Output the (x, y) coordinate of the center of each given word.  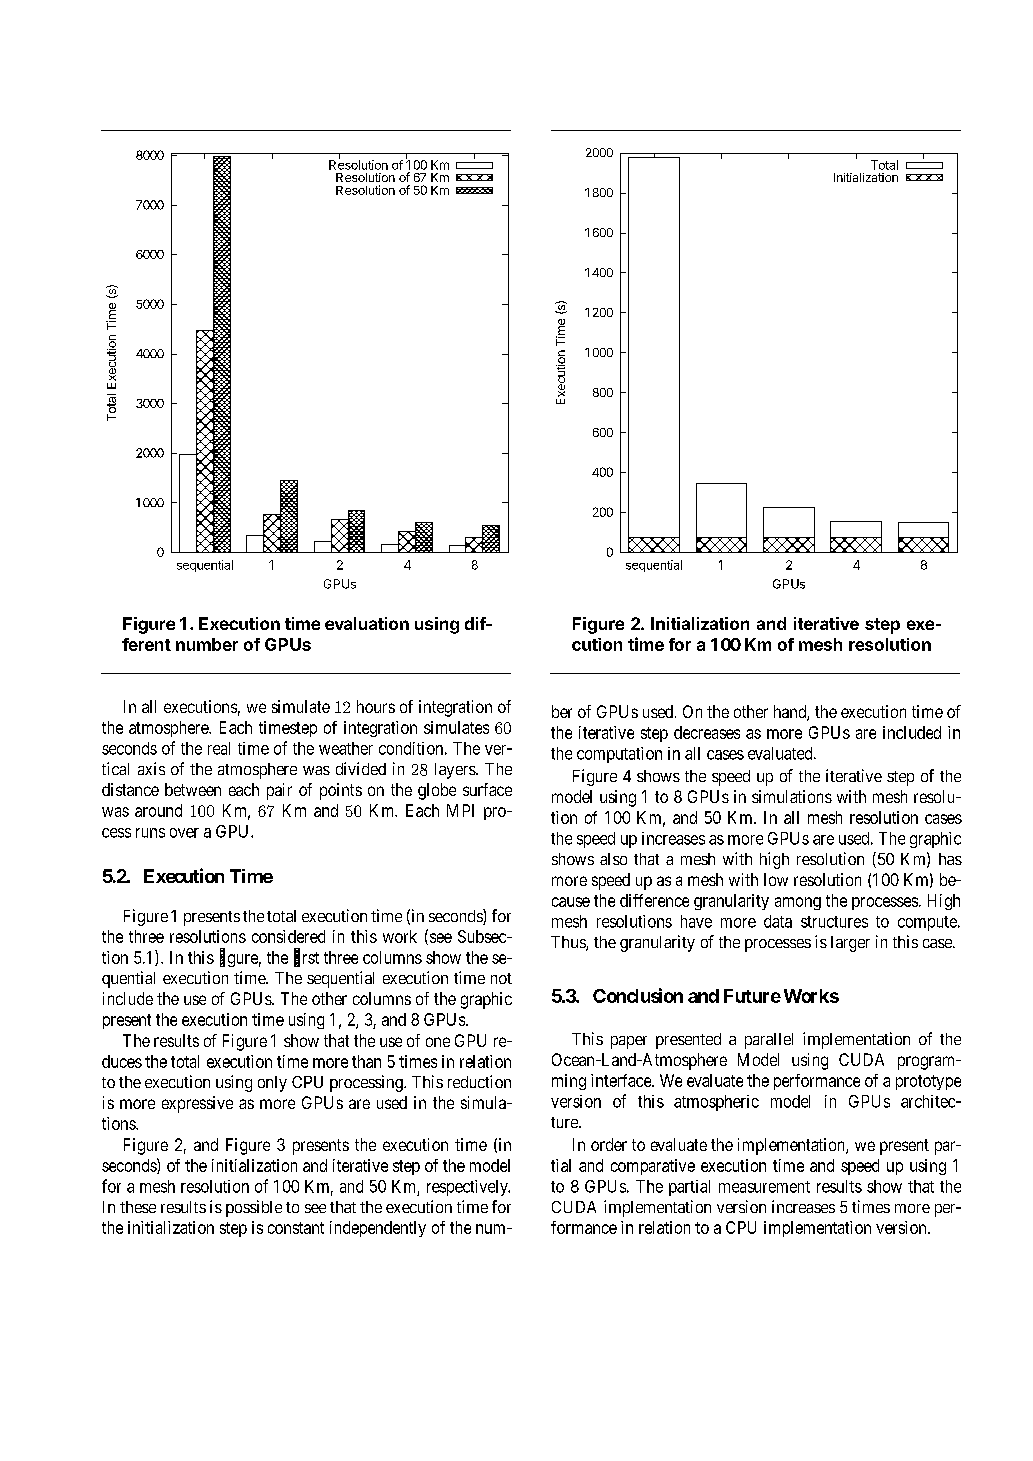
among (798, 903)
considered (288, 936)
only (272, 1084)
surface (487, 789)
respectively (468, 1188)
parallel (769, 1041)
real (219, 748)
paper (629, 1042)
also (613, 859)
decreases (707, 732)
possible (254, 1208)
